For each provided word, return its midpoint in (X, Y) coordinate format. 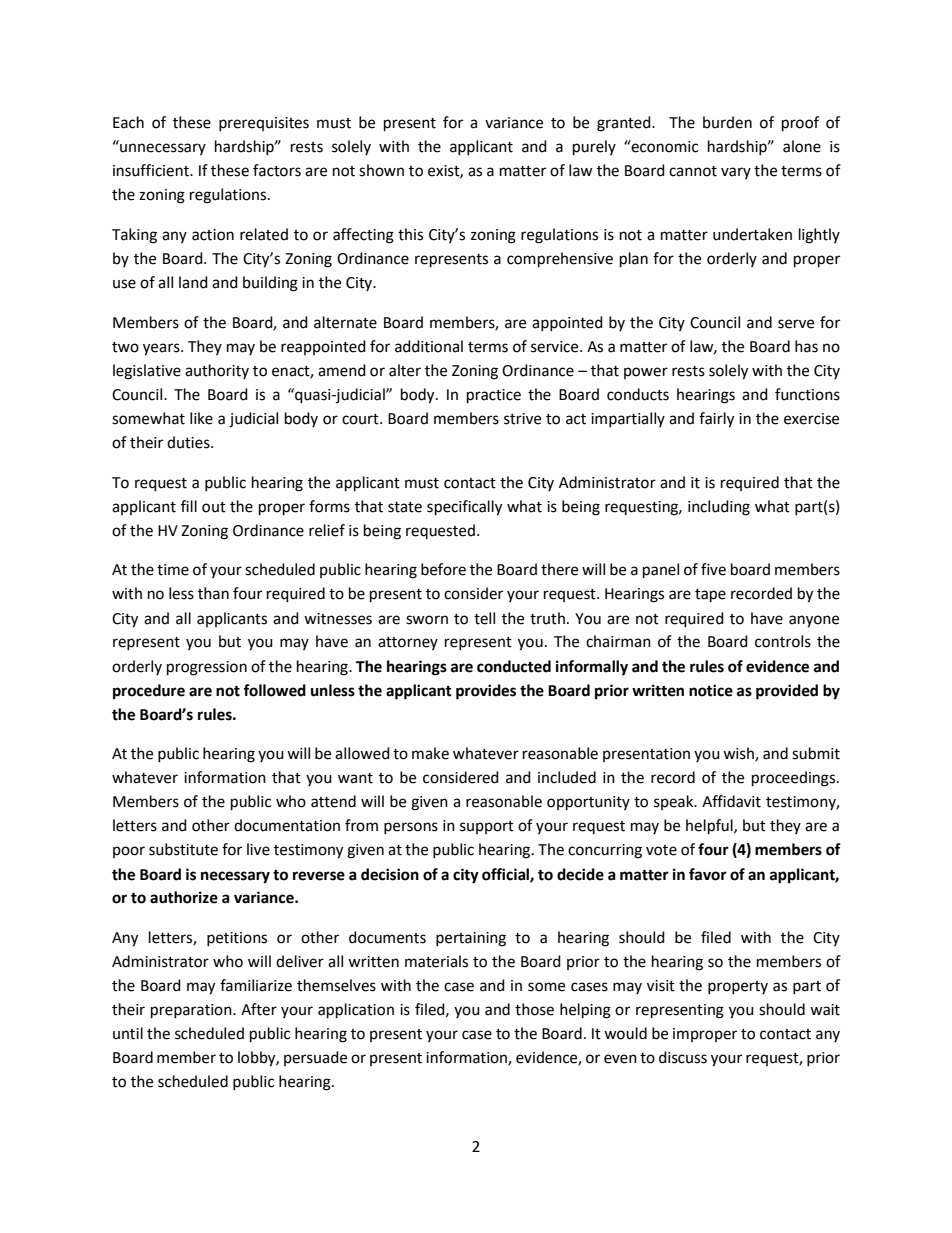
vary (736, 173)
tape (710, 596)
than (213, 593)
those (534, 1009)
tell (484, 618)
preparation (192, 1011)
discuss (683, 1057)
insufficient (152, 170)
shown (381, 170)
